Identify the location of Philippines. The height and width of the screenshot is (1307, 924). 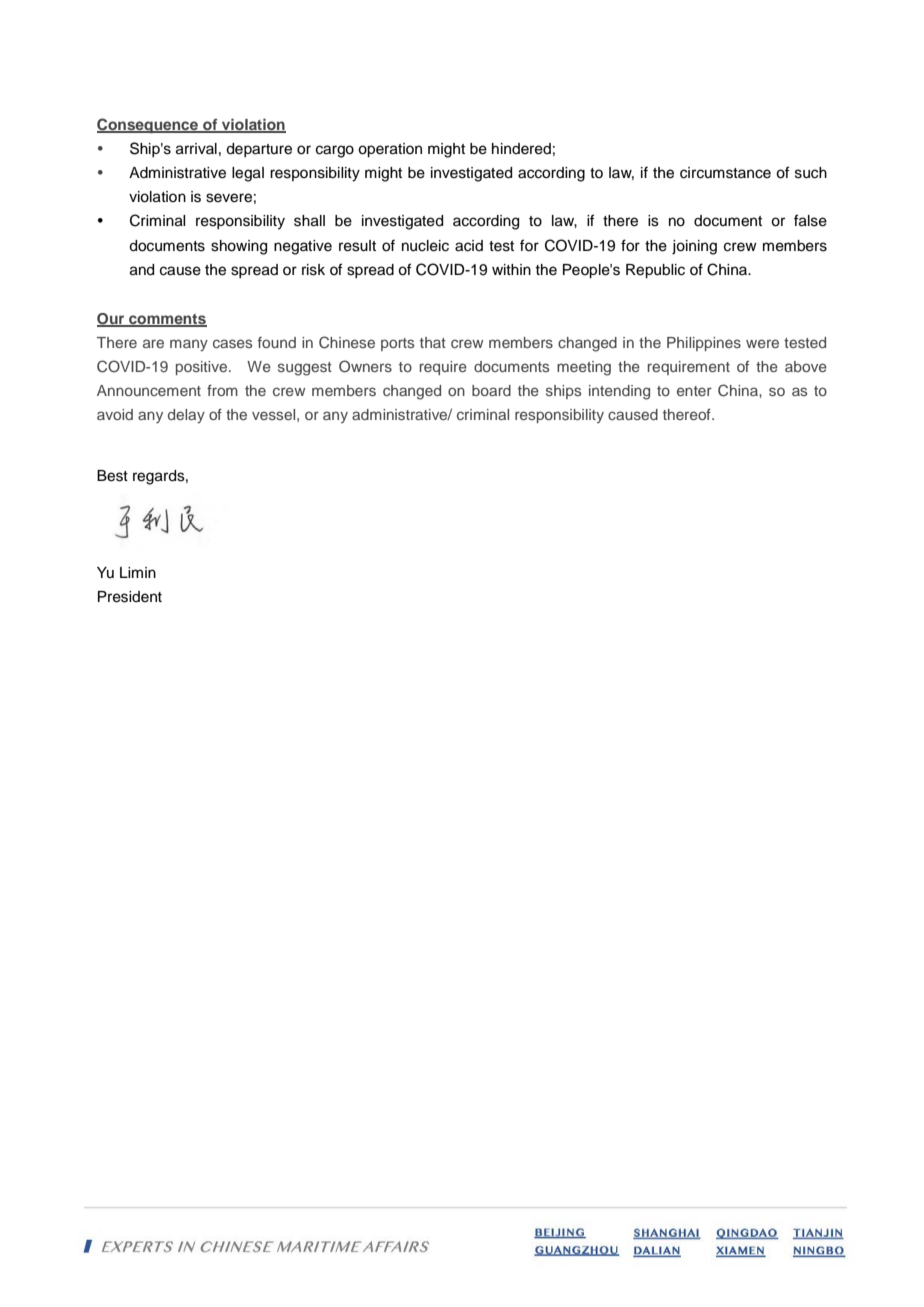
(704, 344).
